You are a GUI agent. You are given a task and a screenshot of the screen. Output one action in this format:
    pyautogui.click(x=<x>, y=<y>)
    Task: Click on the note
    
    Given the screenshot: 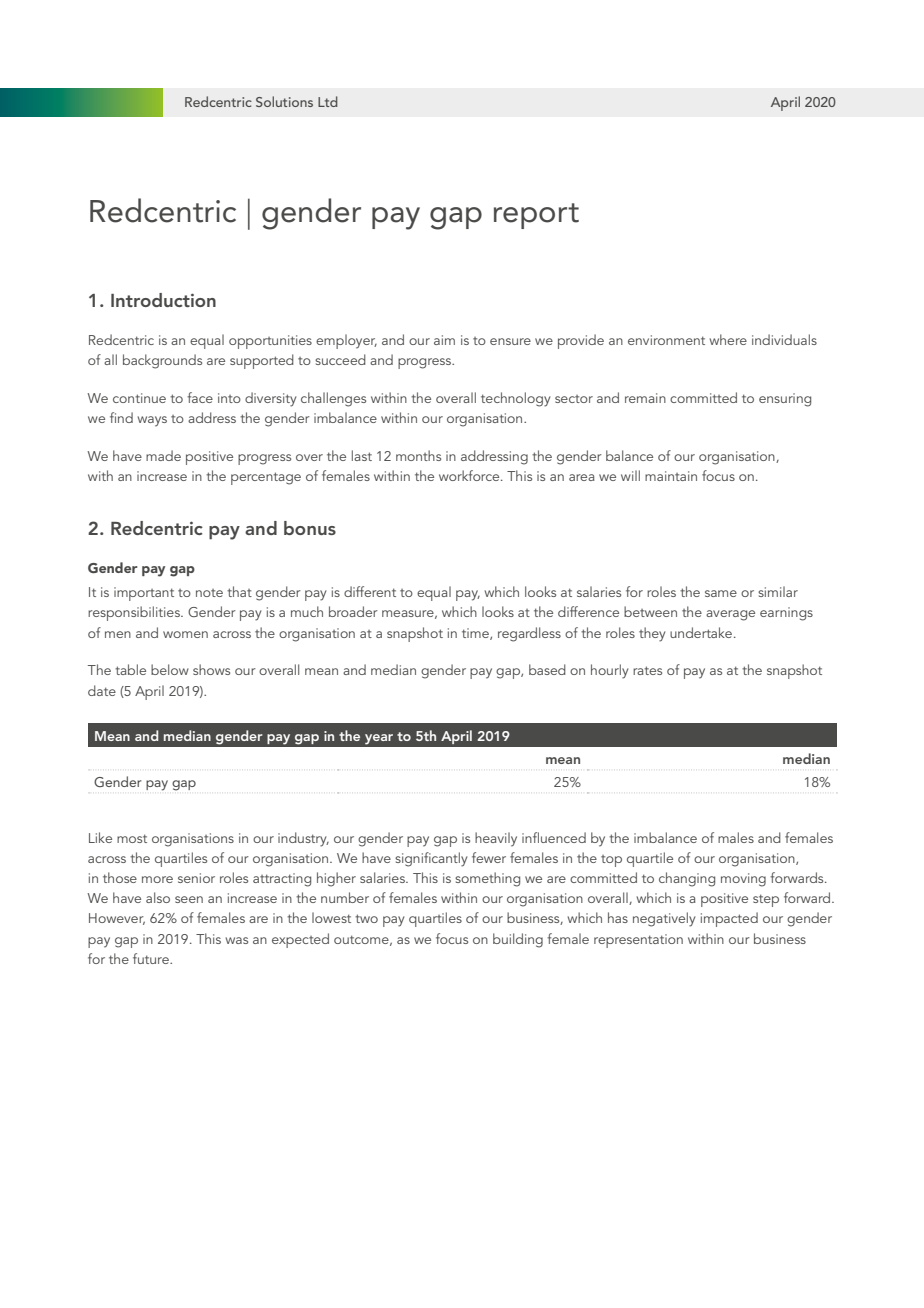 What is the action you would take?
    pyautogui.click(x=209, y=593)
